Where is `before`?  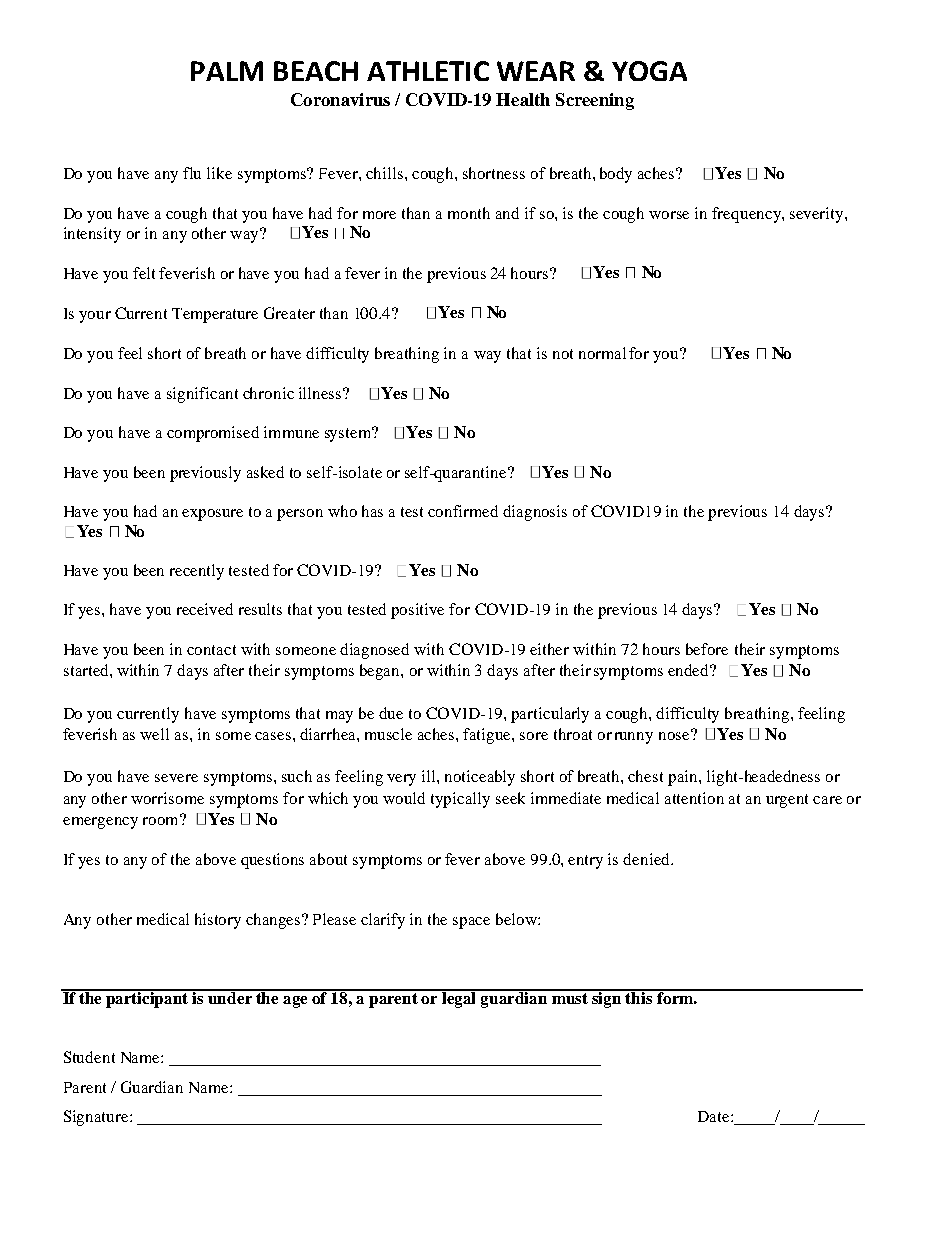
before is located at coordinates (707, 649).
